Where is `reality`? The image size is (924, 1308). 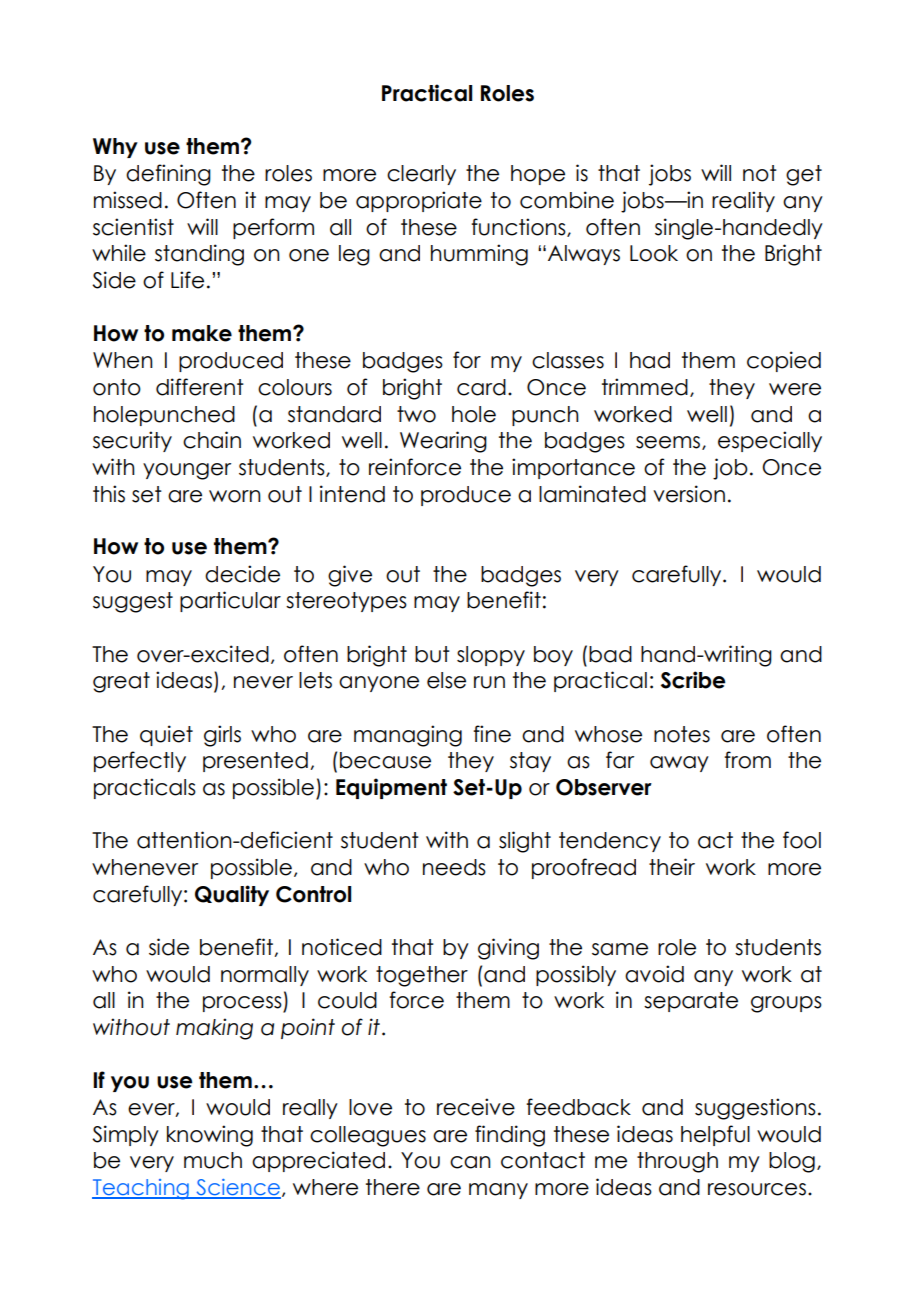
reality is located at coordinates (743, 201).
